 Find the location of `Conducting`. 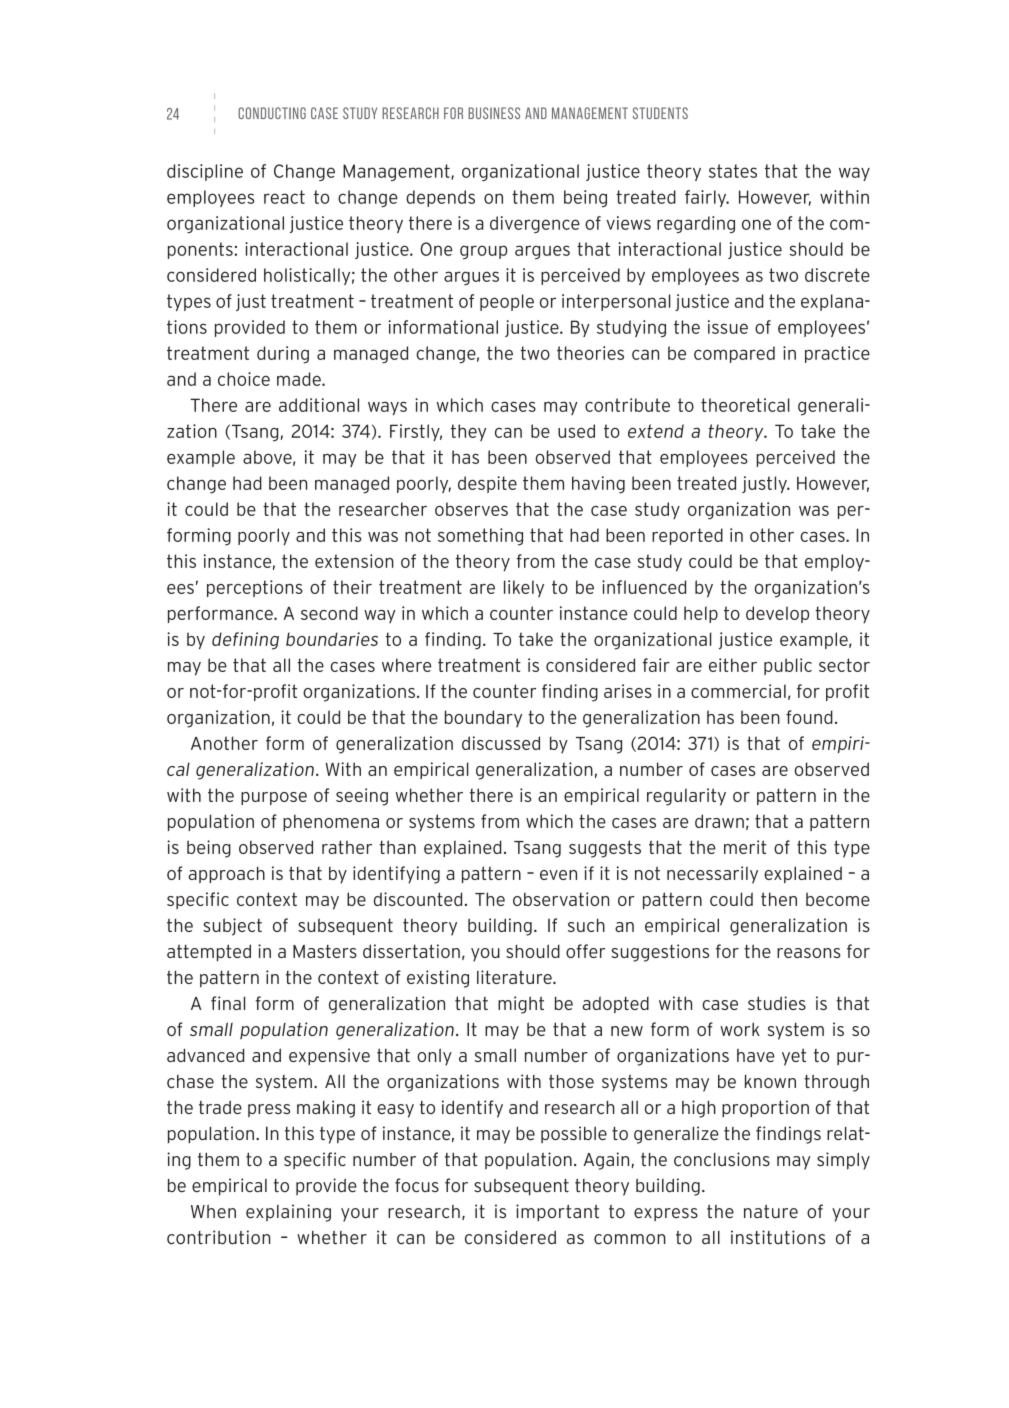

Conducting is located at coordinates (272, 113).
